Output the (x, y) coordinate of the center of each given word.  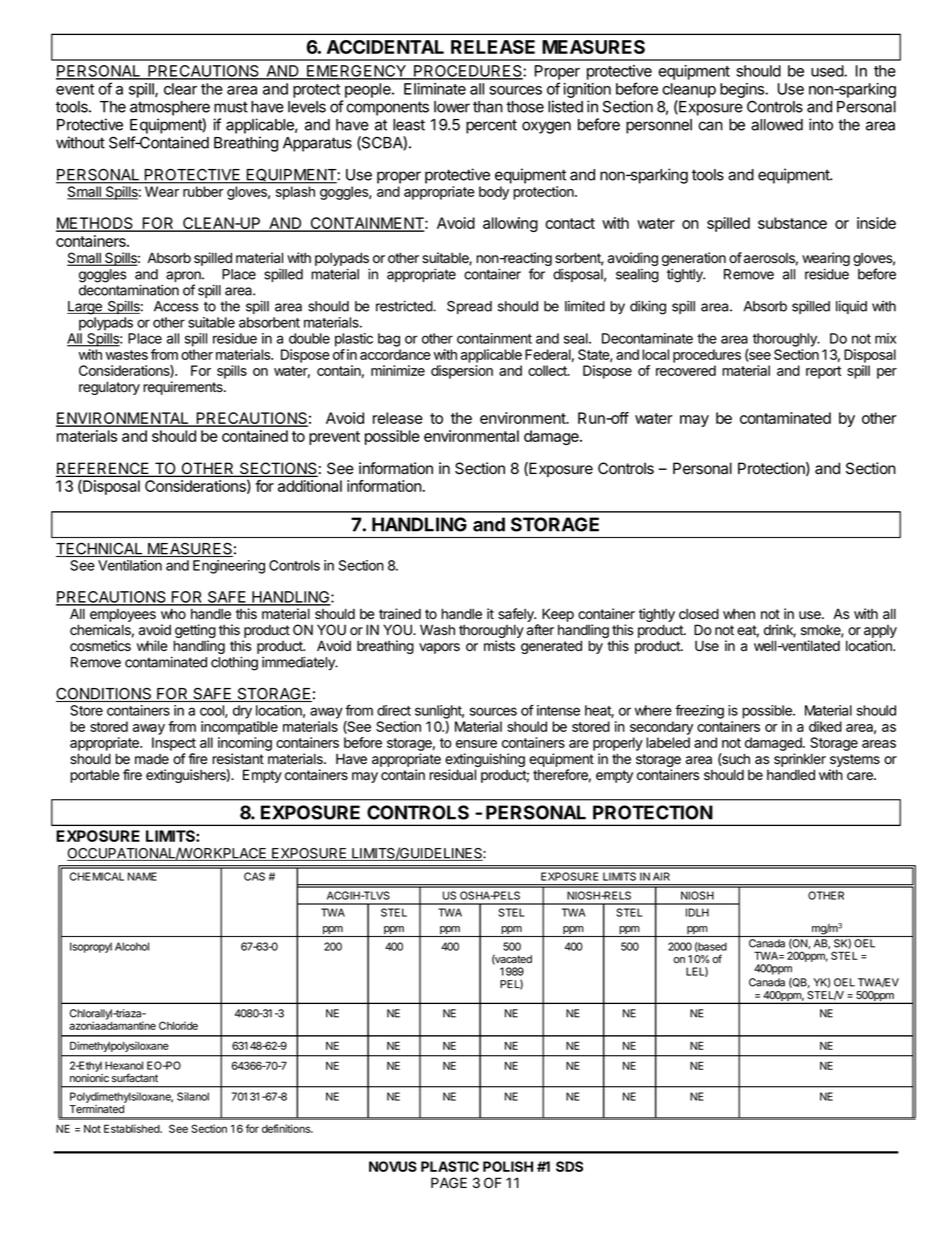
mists (499, 646)
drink (780, 631)
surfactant (135, 1078)
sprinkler (800, 760)
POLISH (508, 1166)
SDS (569, 1166)
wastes (127, 355)
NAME (142, 876)
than (488, 107)
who (173, 613)
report (823, 372)
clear (180, 89)
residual (452, 775)
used (827, 71)
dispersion (462, 372)
